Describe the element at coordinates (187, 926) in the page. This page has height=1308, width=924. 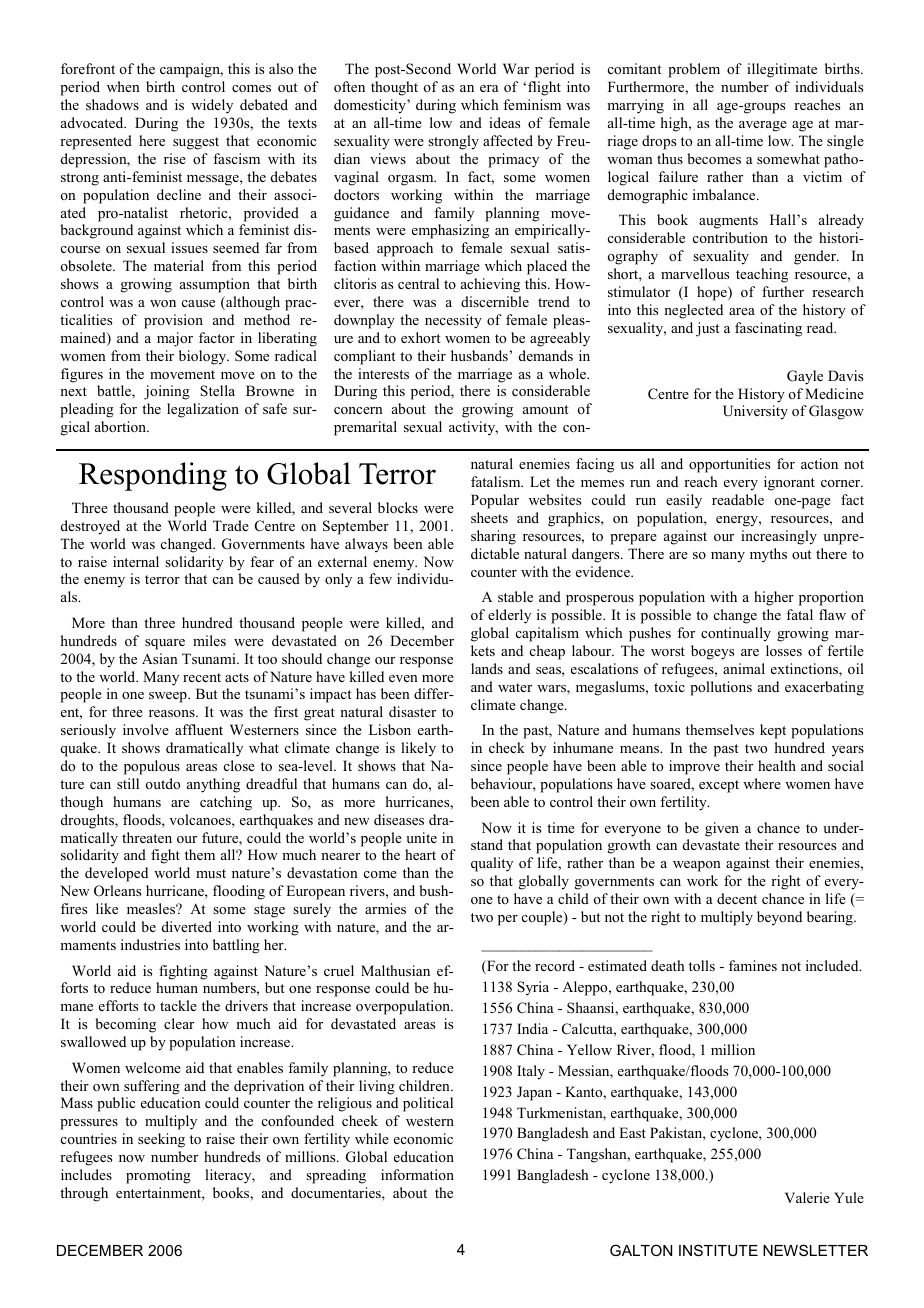
I see `diverted` at that location.
